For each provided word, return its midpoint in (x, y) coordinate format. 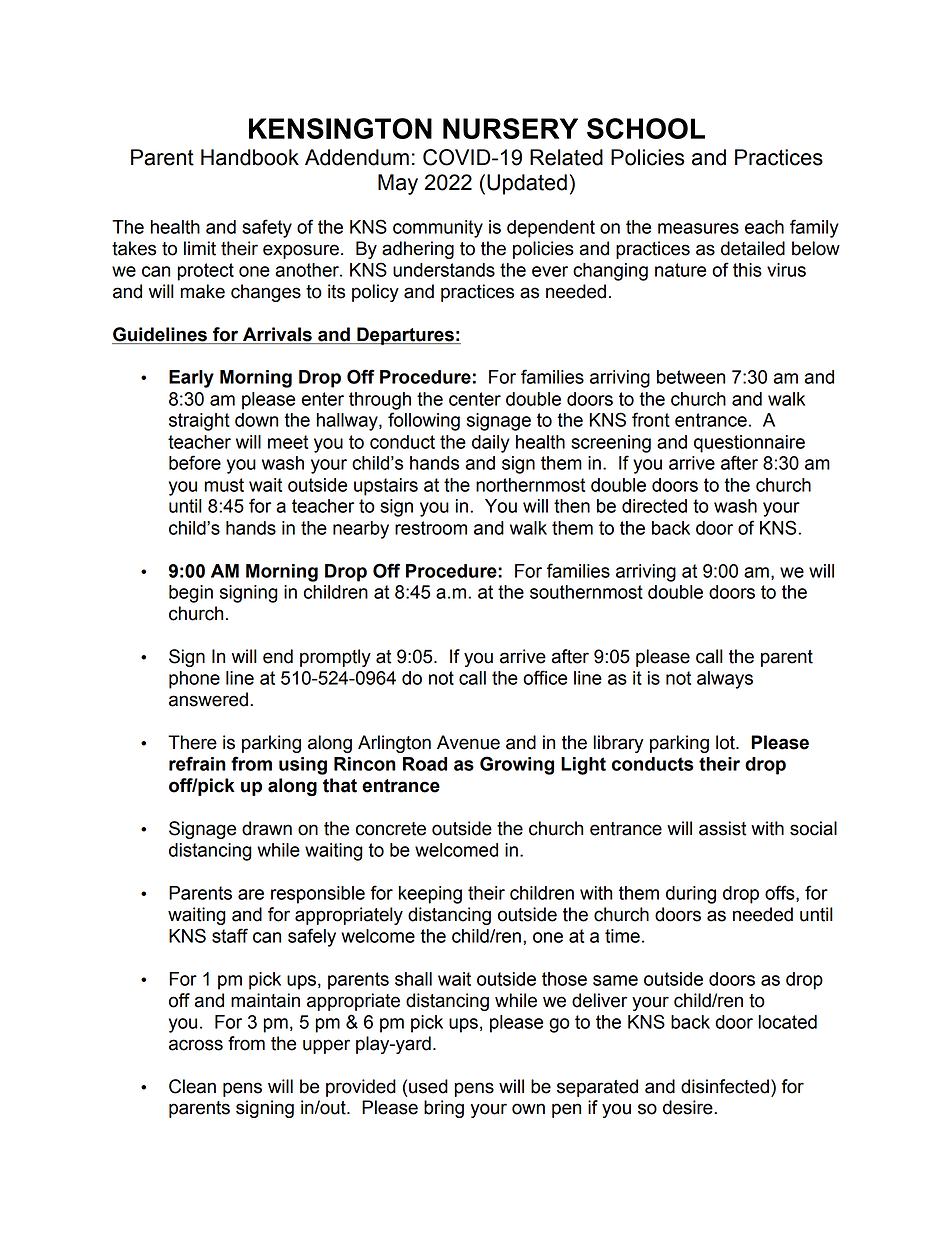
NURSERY (510, 128)
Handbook (250, 157)
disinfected (725, 1086)
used (428, 1086)
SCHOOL (646, 128)
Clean (192, 1086)
